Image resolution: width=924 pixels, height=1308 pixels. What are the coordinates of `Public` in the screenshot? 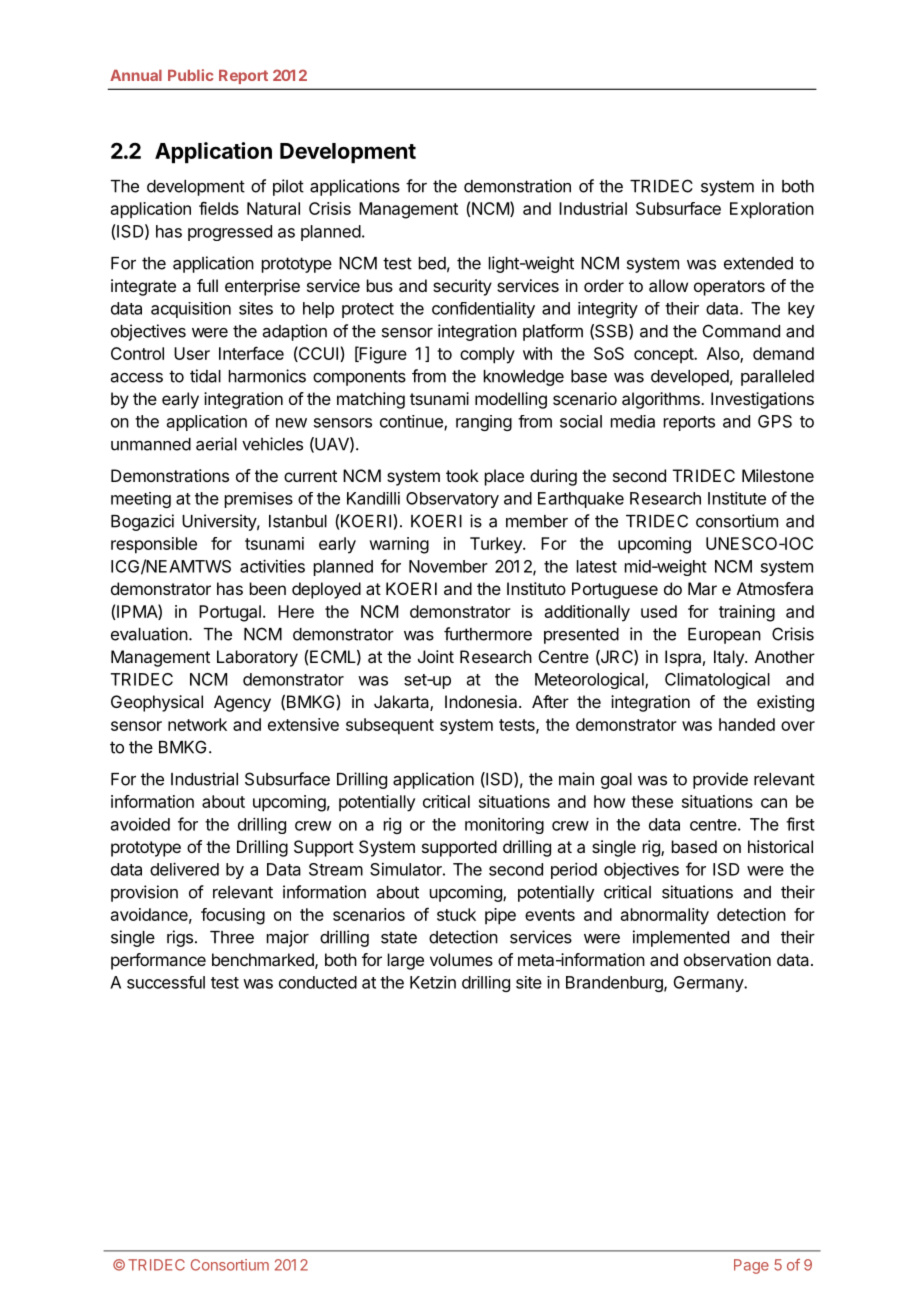 It's located at (190, 75).
